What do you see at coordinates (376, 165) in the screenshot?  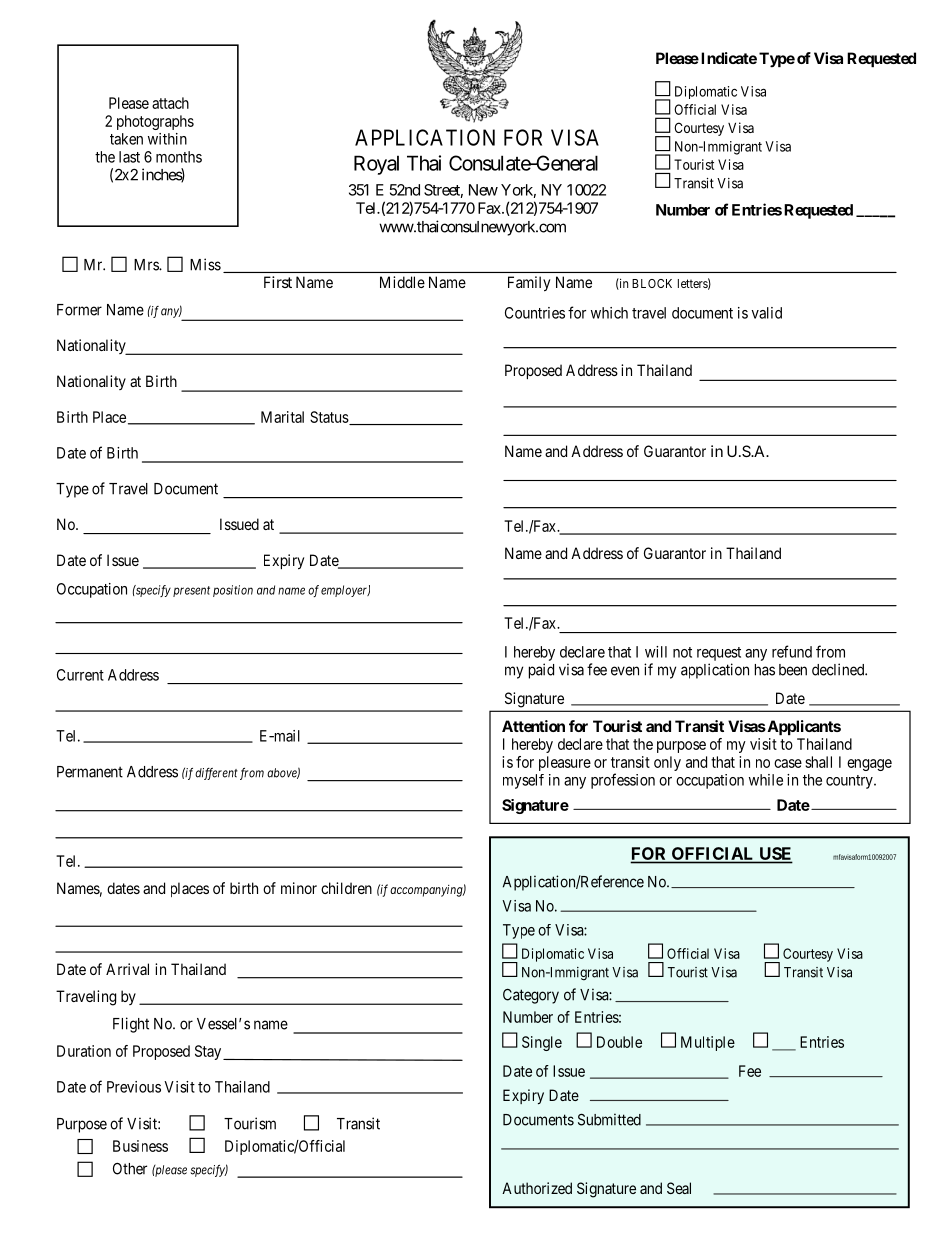 I see `Royal` at bounding box center [376, 165].
